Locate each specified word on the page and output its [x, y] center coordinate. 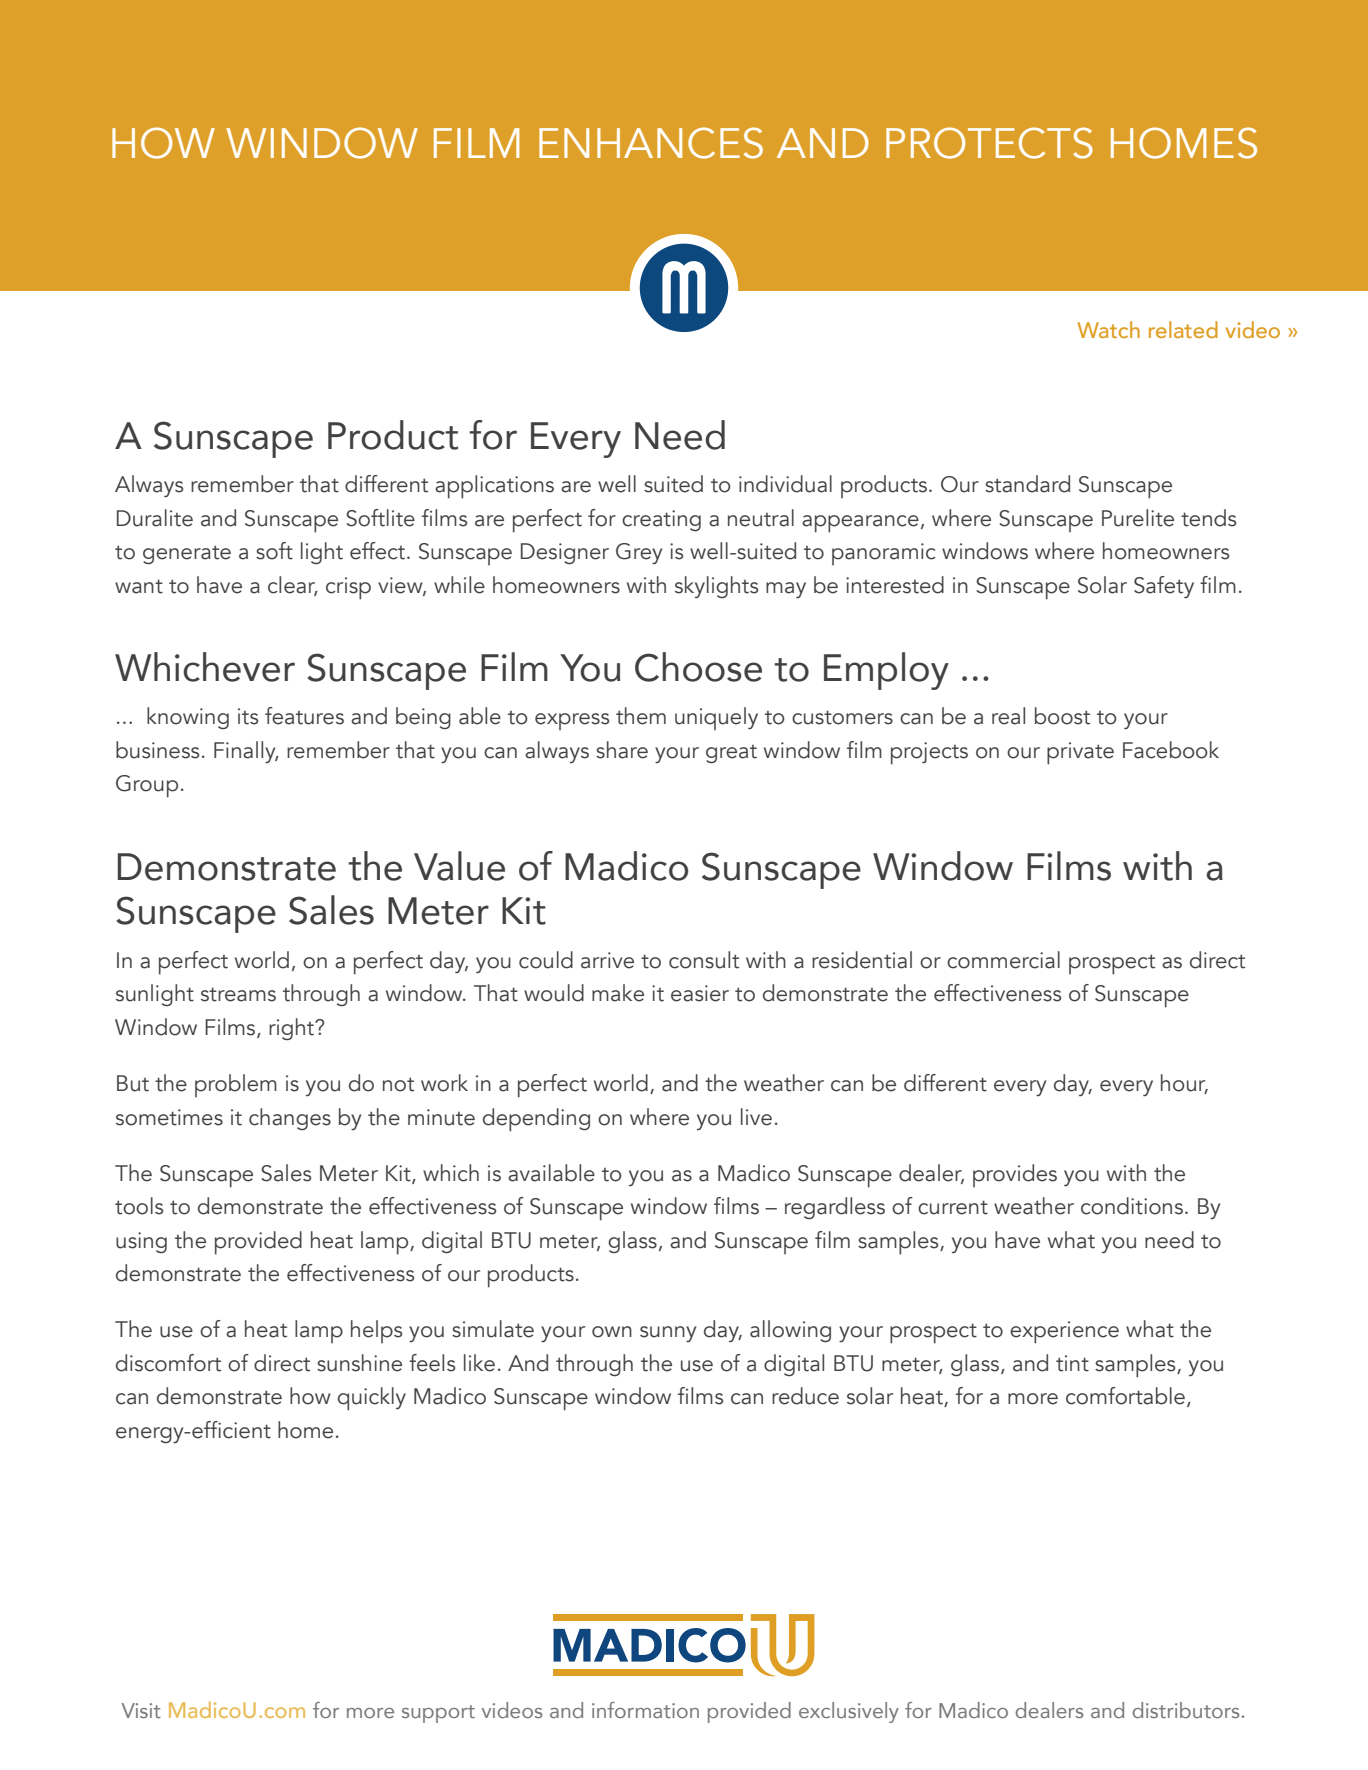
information [645, 1710]
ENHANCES [651, 143]
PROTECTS [989, 143]
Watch [1108, 329]
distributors [1186, 1710]
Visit [141, 1710]
